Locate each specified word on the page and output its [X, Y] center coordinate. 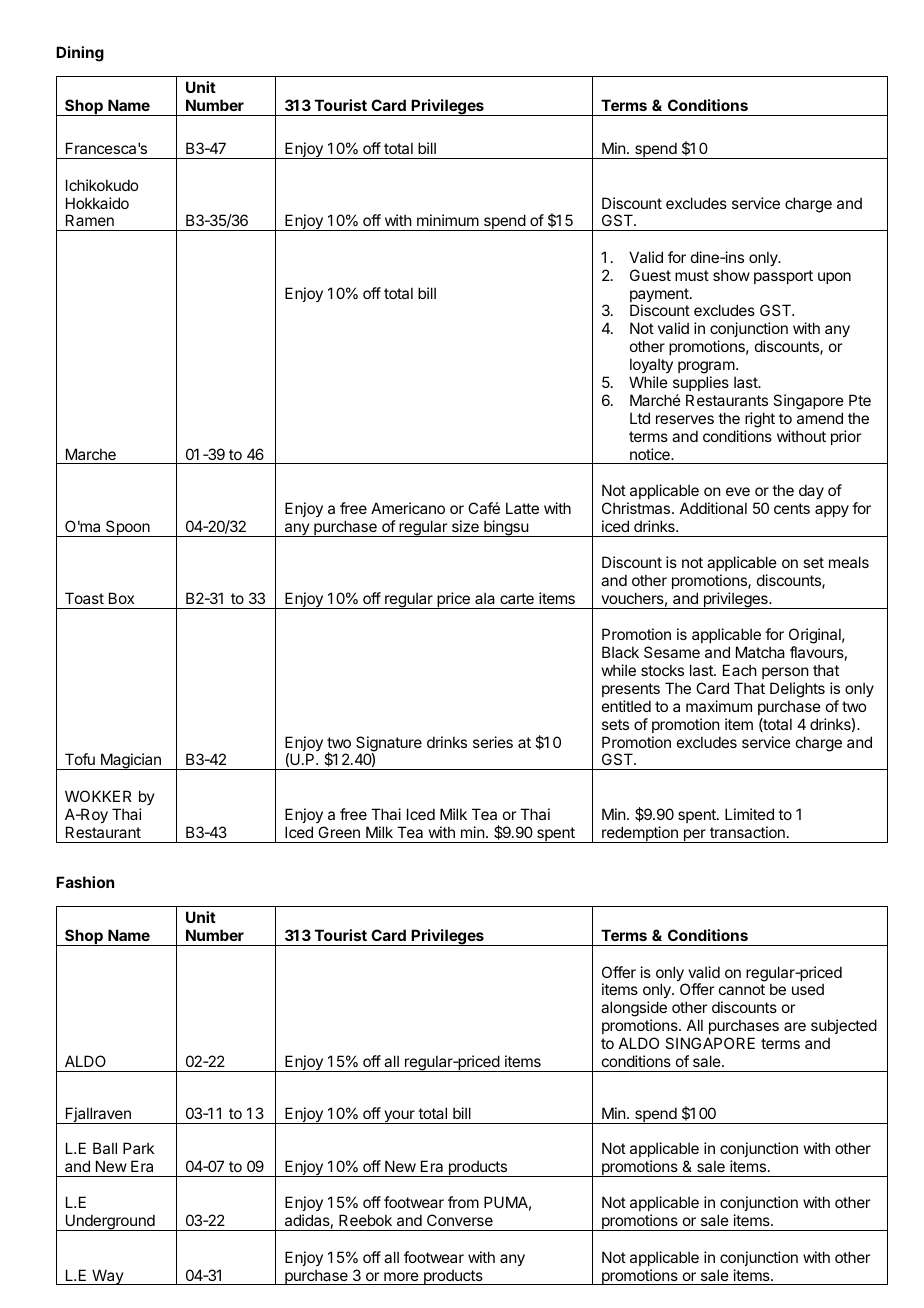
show [731, 275]
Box [121, 598]
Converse [460, 1220]
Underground [110, 1222]
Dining [80, 54]
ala [485, 598]
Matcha [760, 652]
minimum [448, 220]
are [795, 1026]
